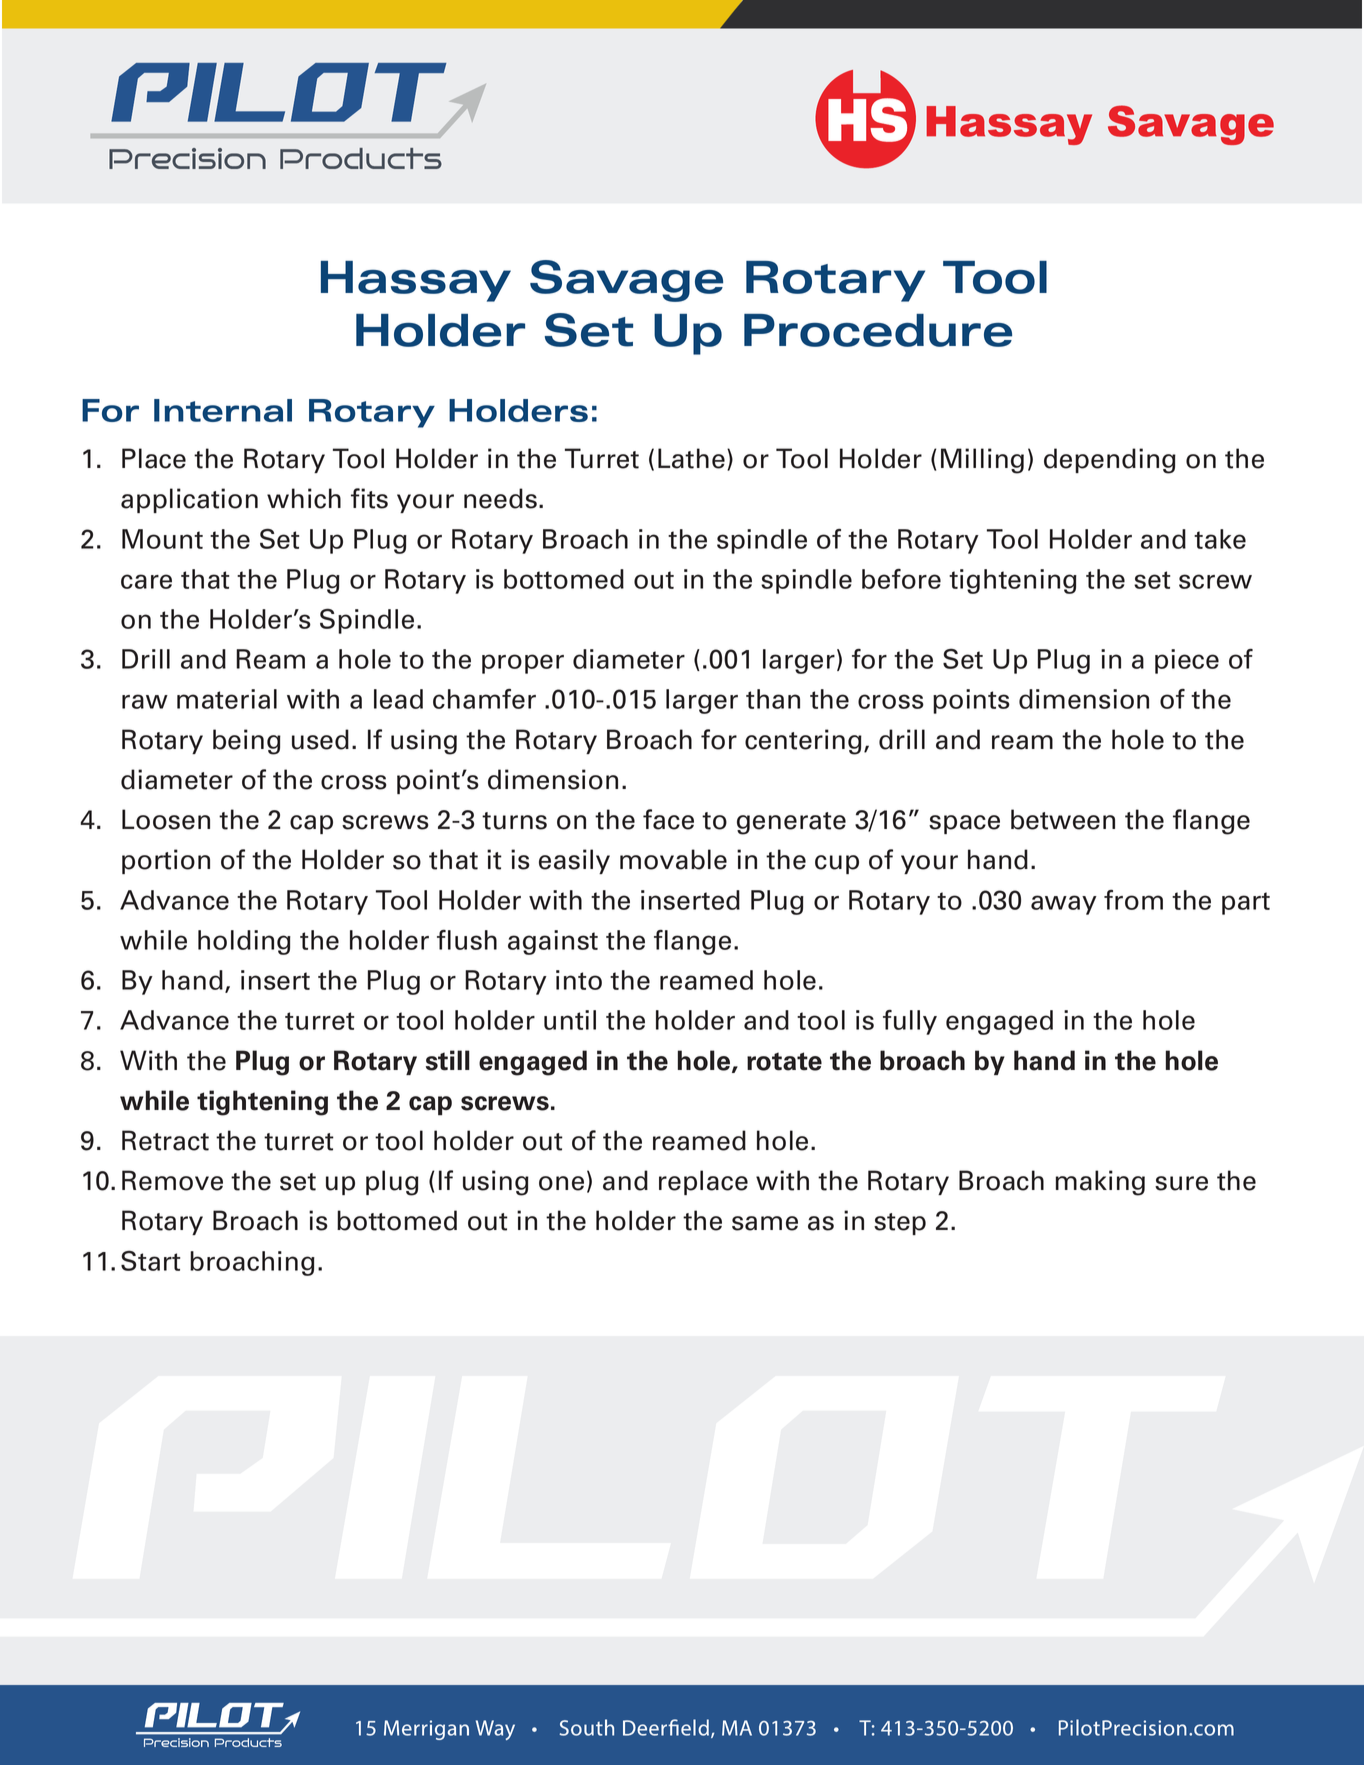 The image size is (1364, 1765). Describe the element at coordinates (878, 330) in the screenshot. I see `Procedure` at that location.
